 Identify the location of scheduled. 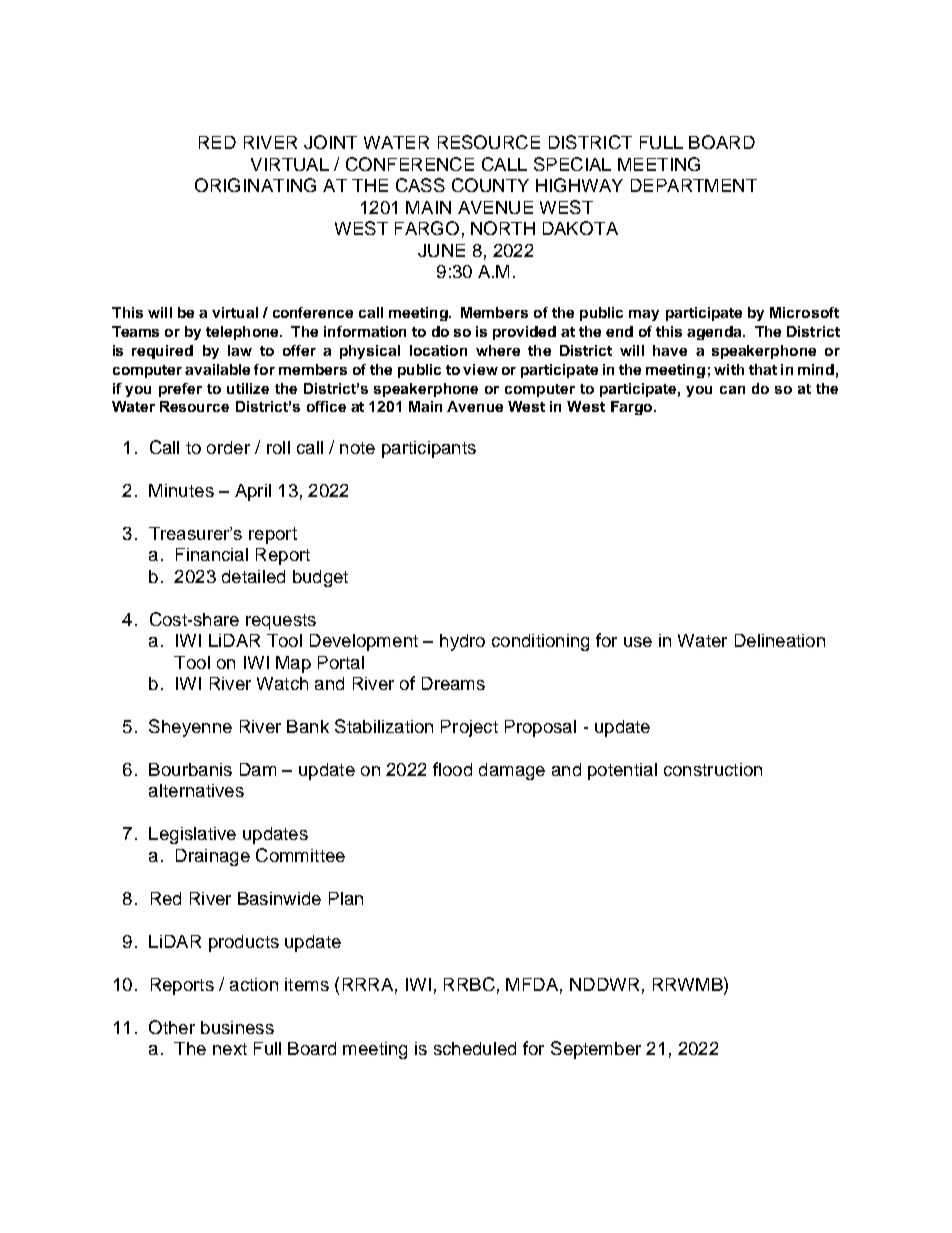
(475, 1048).
